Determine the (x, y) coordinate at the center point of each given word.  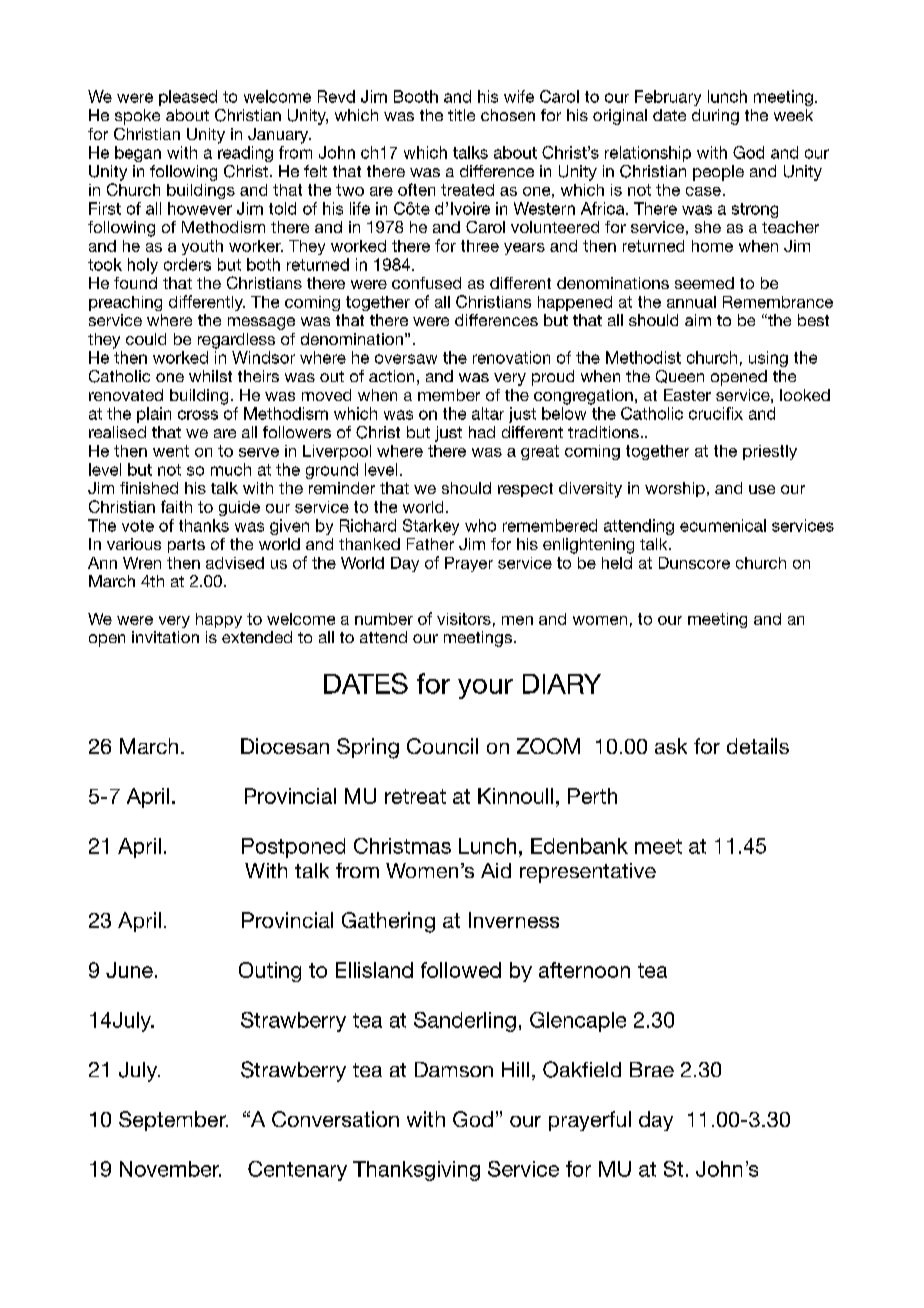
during (715, 117)
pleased (188, 98)
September (173, 1121)
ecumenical (723, 525)
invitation (165, 637)
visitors (464, 619)
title (461, 115)
